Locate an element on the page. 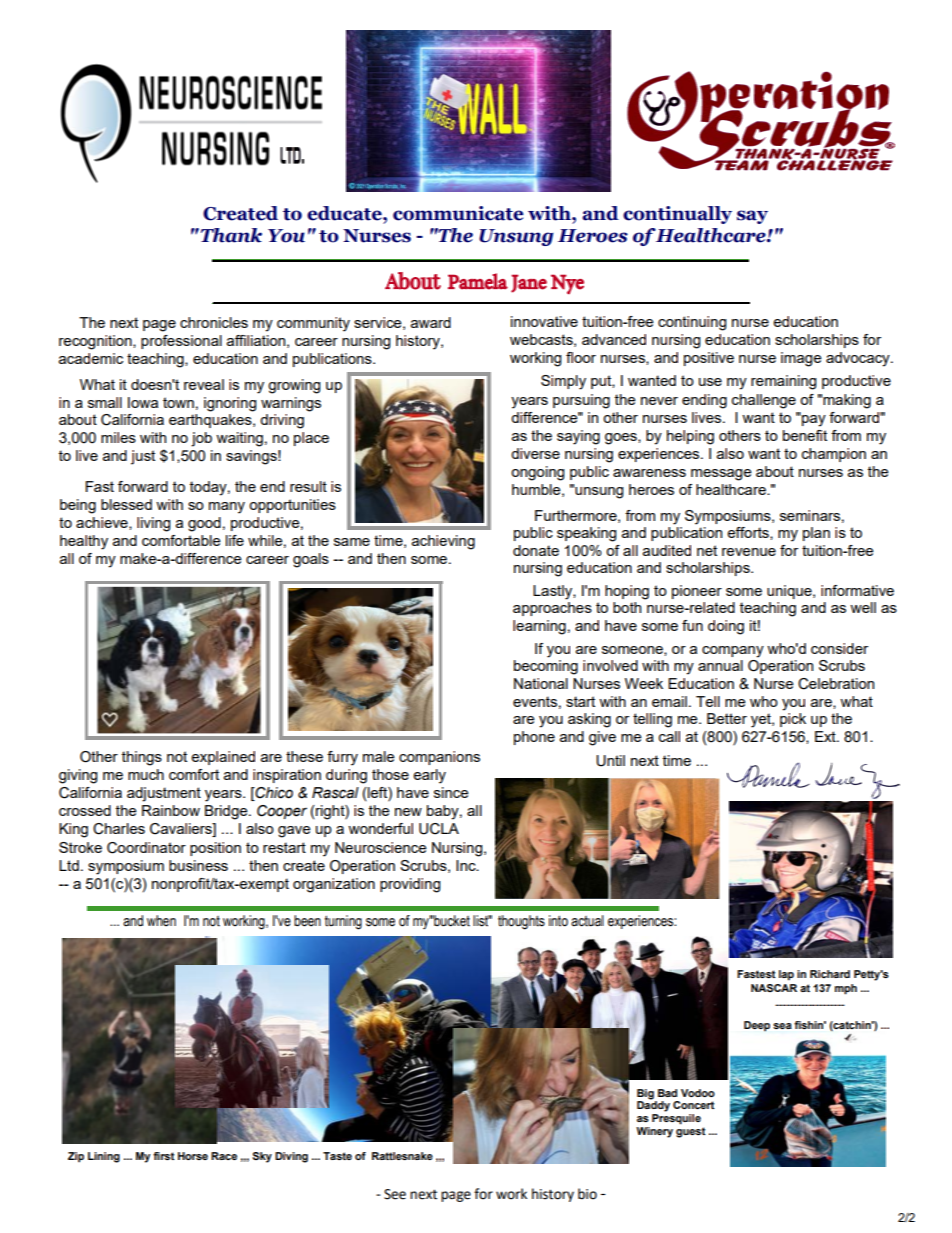 The width and height of the image is (952, 1233). National is located at coordinates (541, 683).
